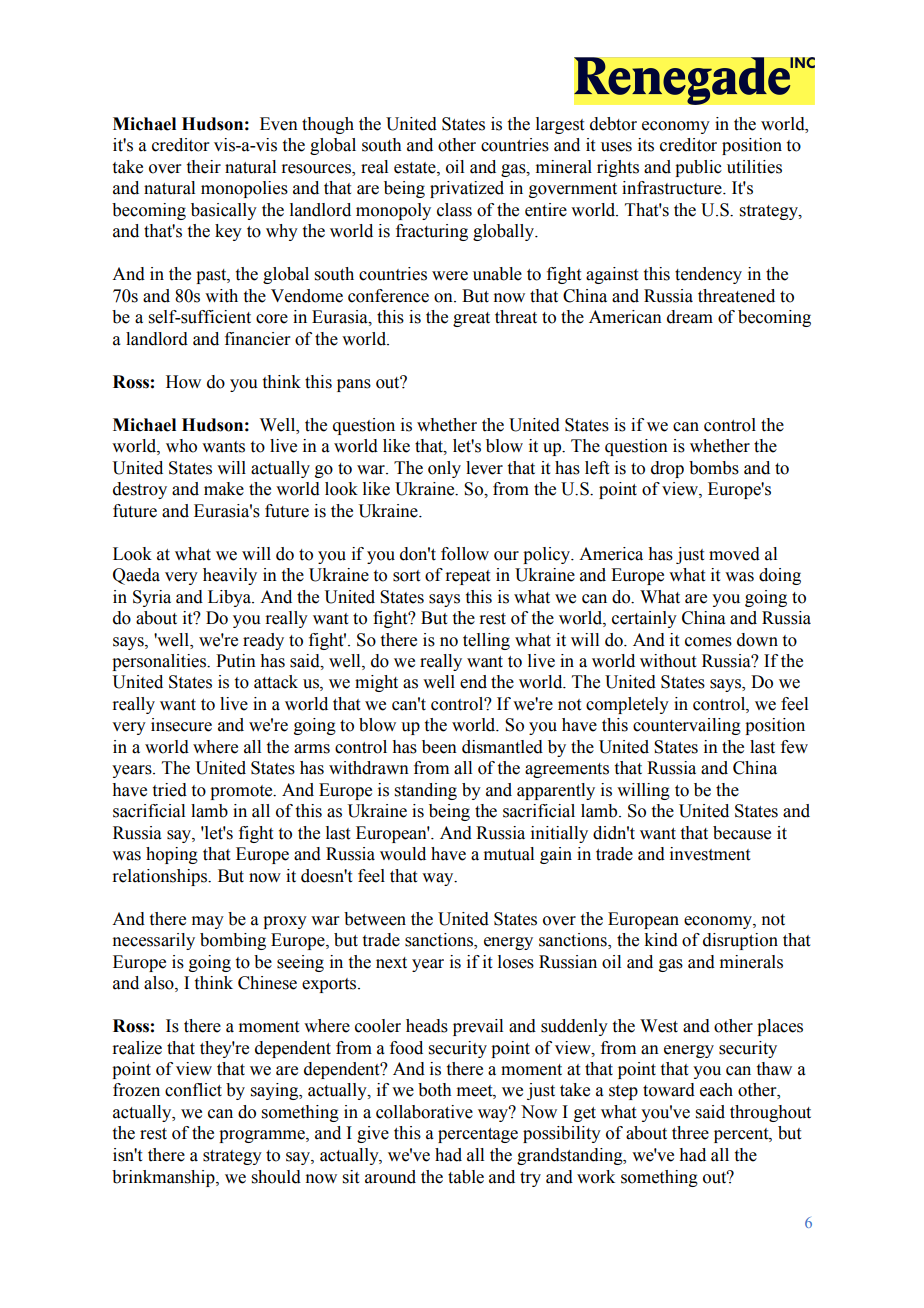  I want to click on Putin, so click(236, 661).
